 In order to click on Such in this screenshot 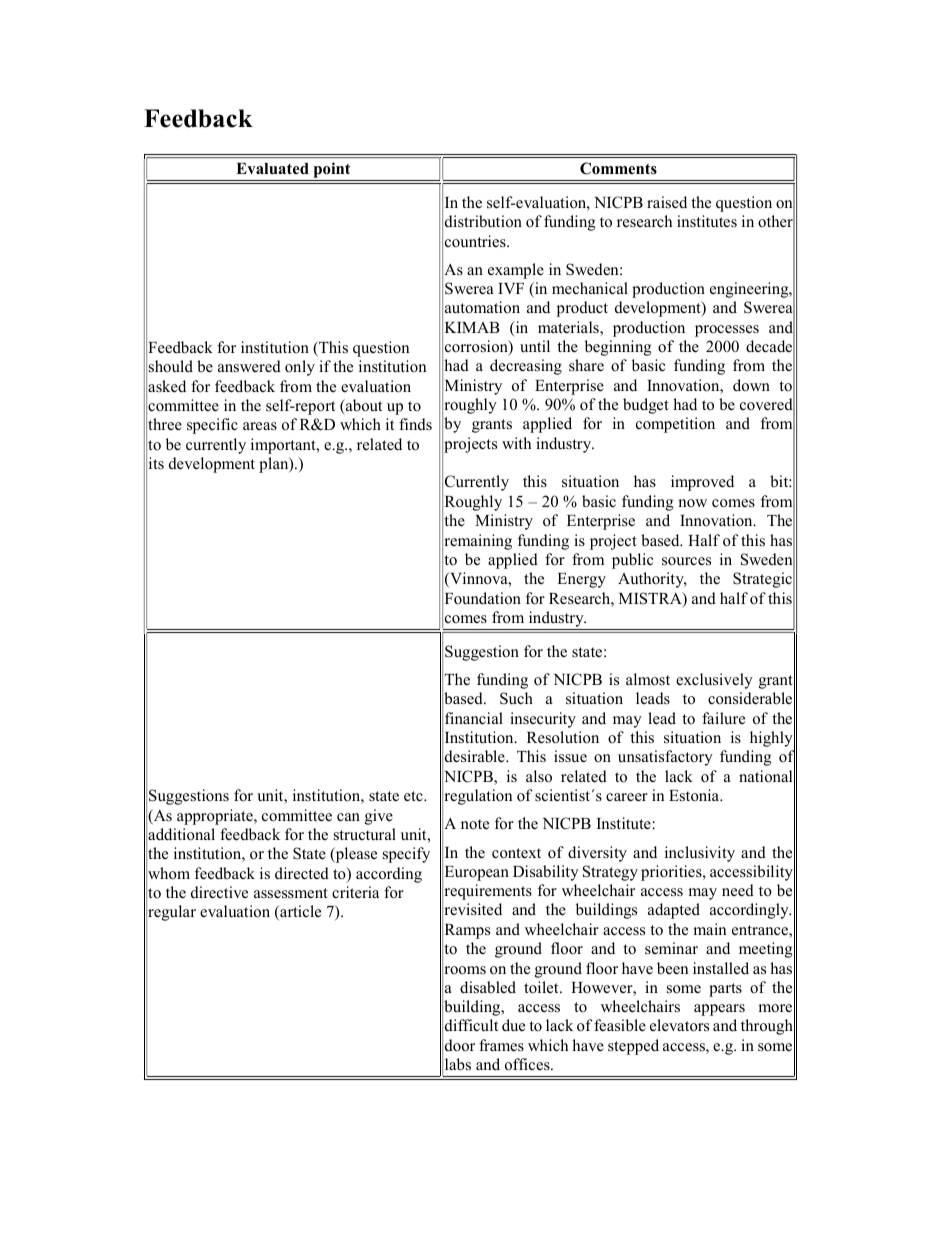, I will do `click(516, 698)`.
